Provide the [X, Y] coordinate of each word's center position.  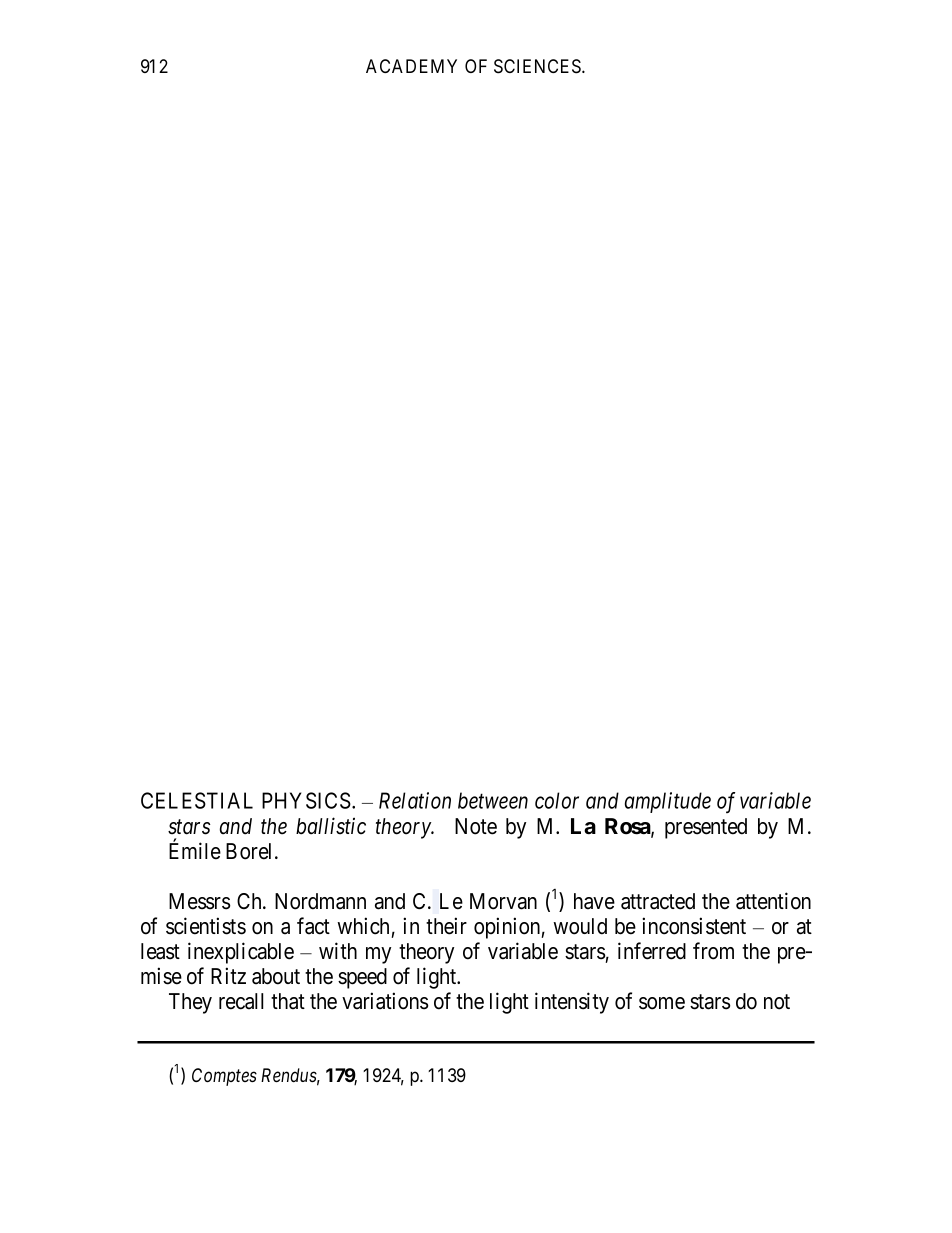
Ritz [228, 975]
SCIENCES [538, 66]
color [557, 800]
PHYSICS [306, 800]
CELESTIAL [197, 800]
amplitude [668, 802]
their [446, 926]
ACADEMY [411, 66]
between [493, 800]
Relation [415, 800]
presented [706, 828]
